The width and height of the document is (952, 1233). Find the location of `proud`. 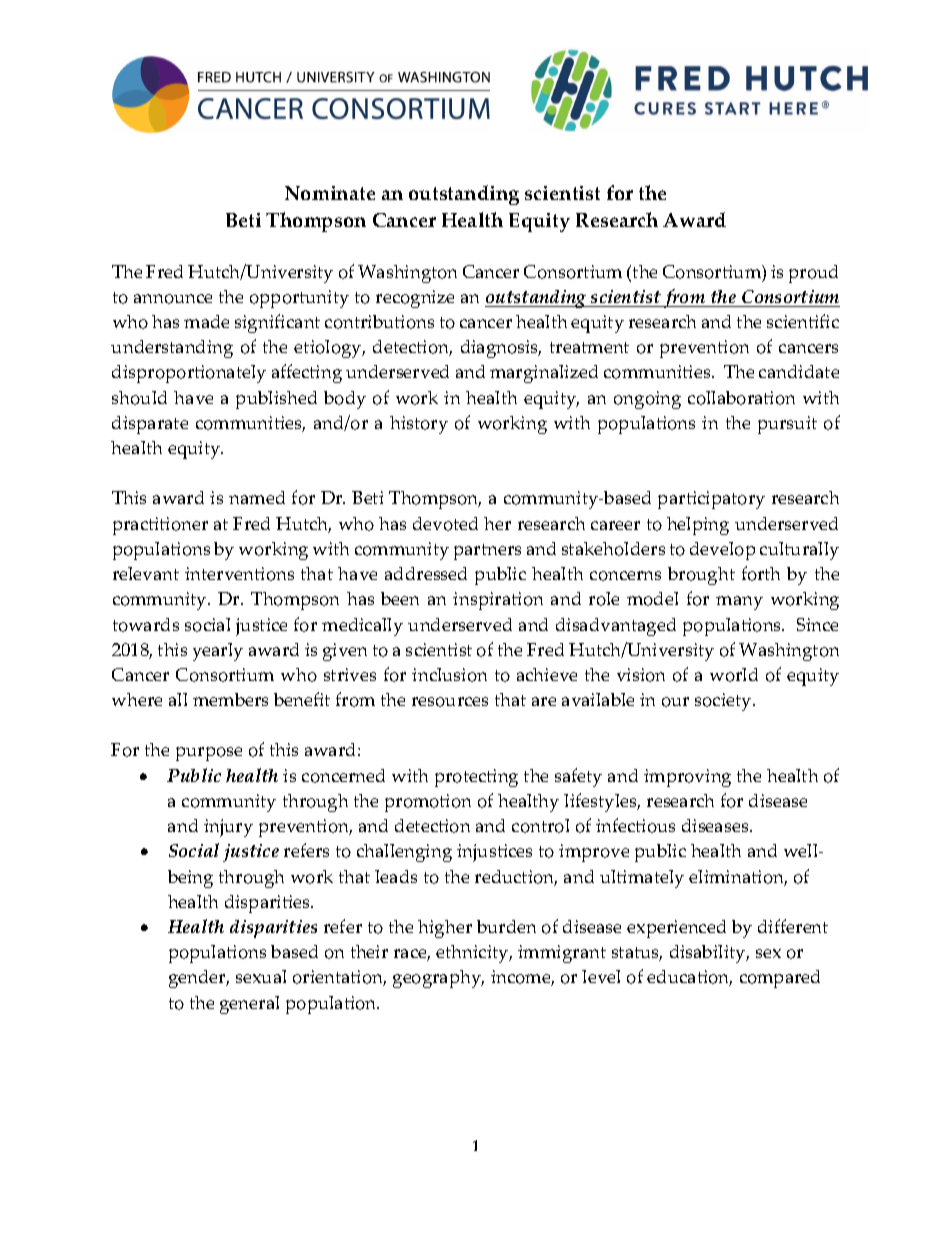

proud is located at coordinates (813, 274).
